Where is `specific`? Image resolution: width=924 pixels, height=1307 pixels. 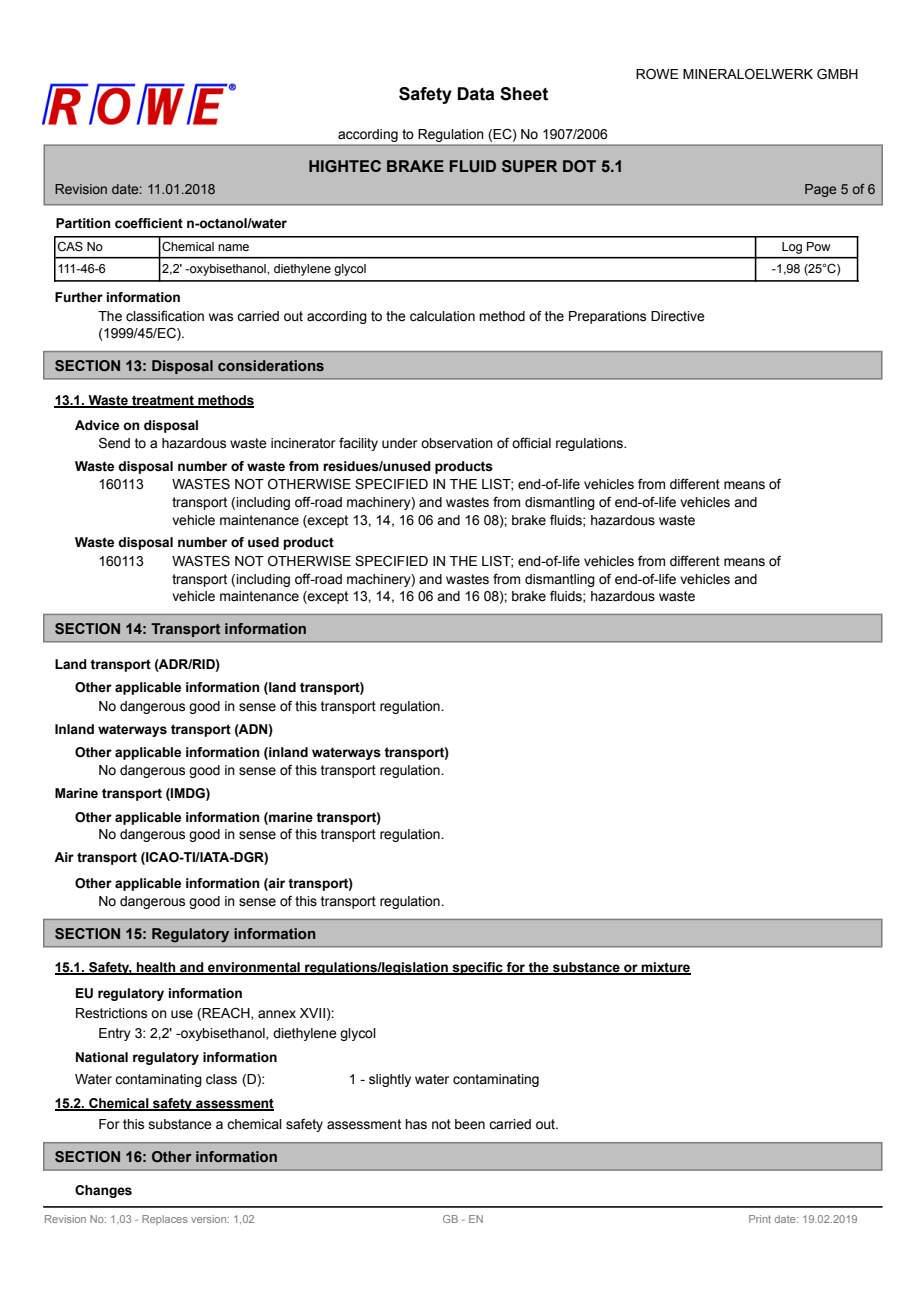 specific is located at coordinates (477, 968).
